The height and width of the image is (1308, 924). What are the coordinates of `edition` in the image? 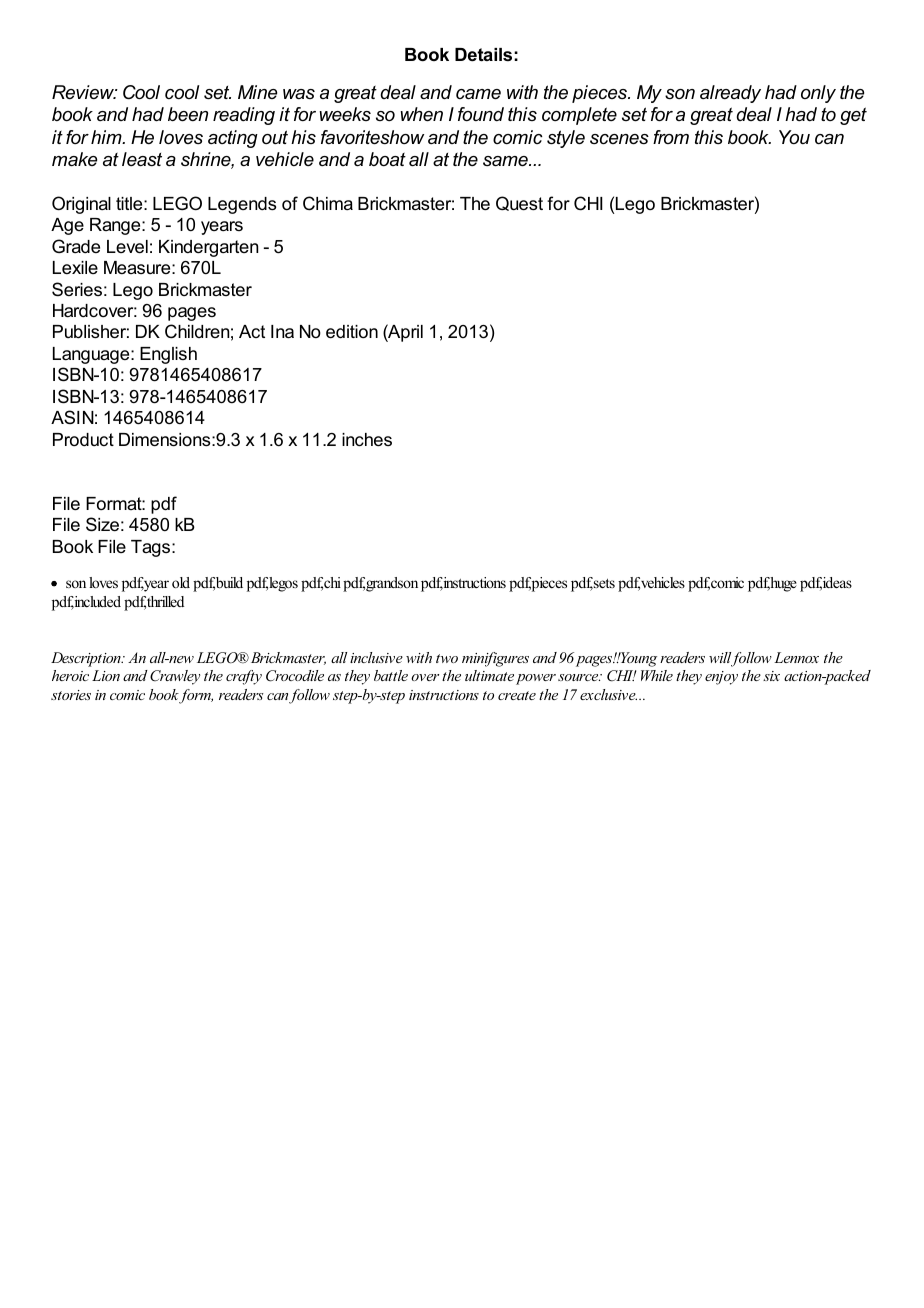 It's located at (352, 332).
